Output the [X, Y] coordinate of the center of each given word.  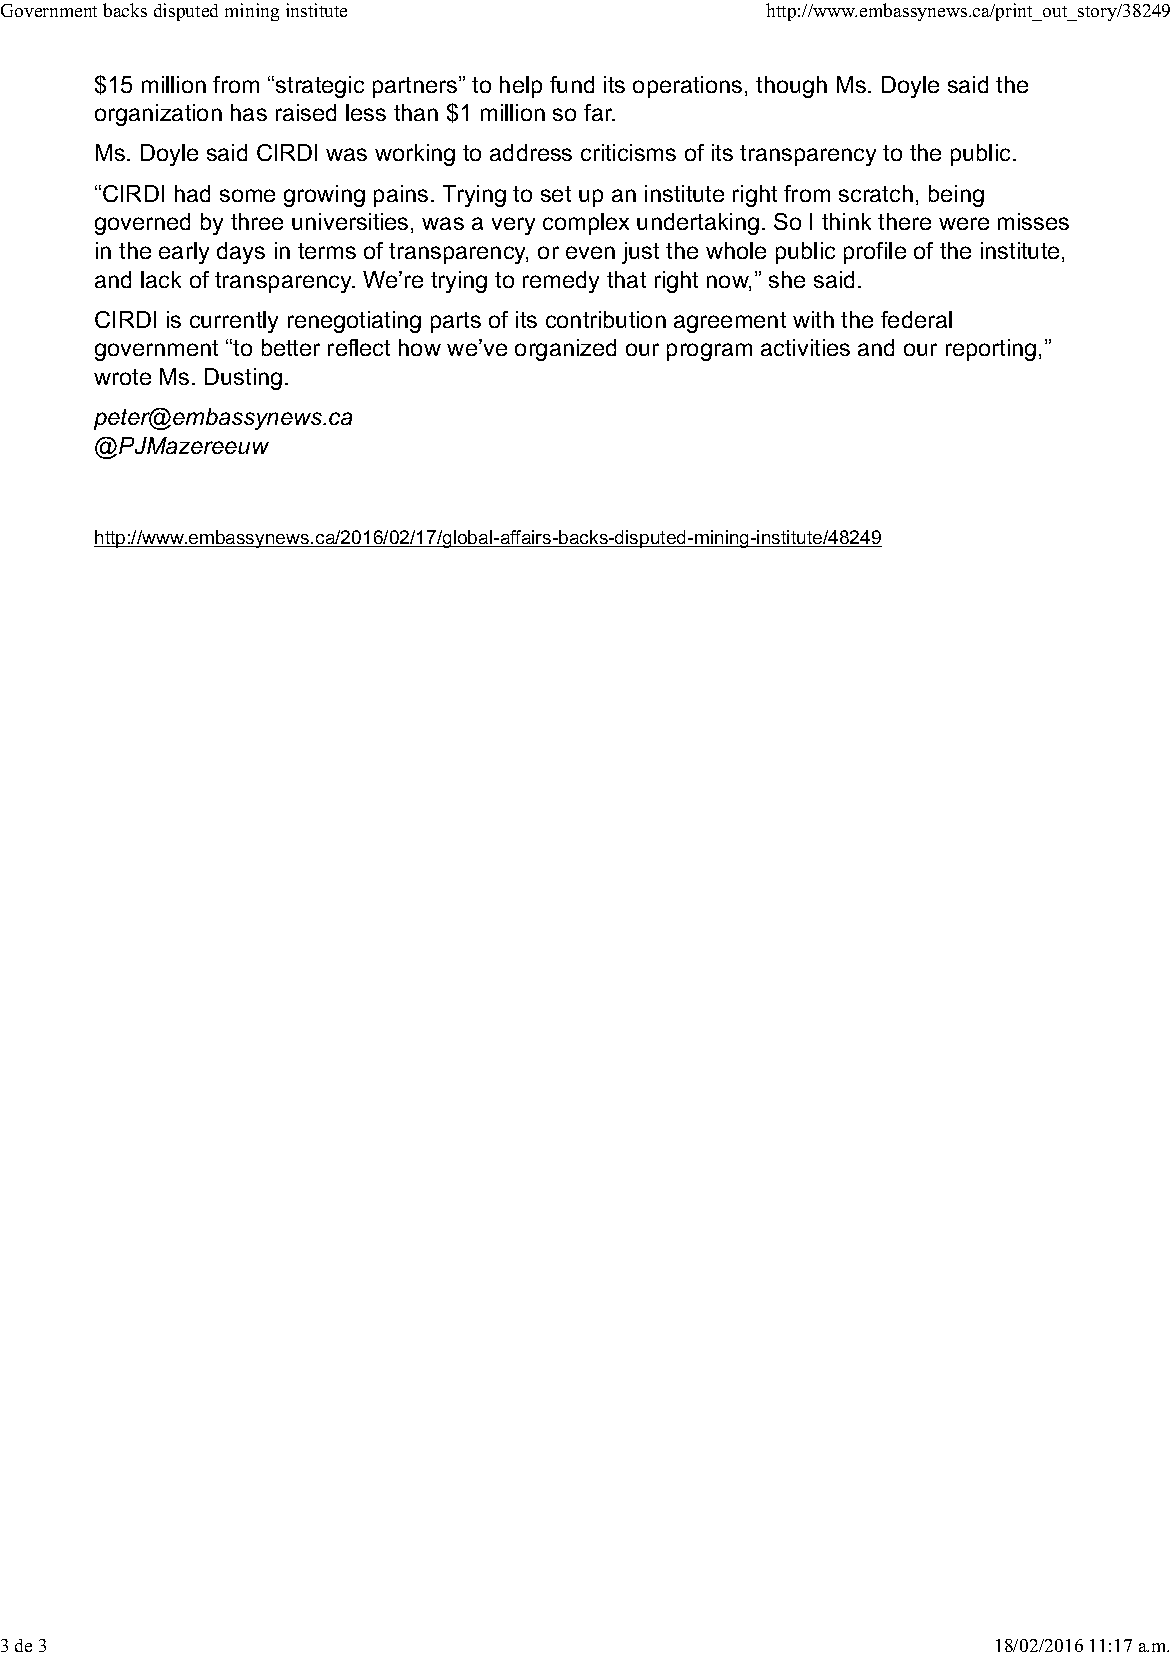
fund [572, 84]
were [964, 223]
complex [586, 224]
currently [234, 322]
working [415, 155]
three [257, 221]
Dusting [243, 379]
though [791, 87]
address [531, 152]
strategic [320, 87]
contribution [606, 319]
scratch [876, 193]
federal [916, 319]
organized [565, 350]
